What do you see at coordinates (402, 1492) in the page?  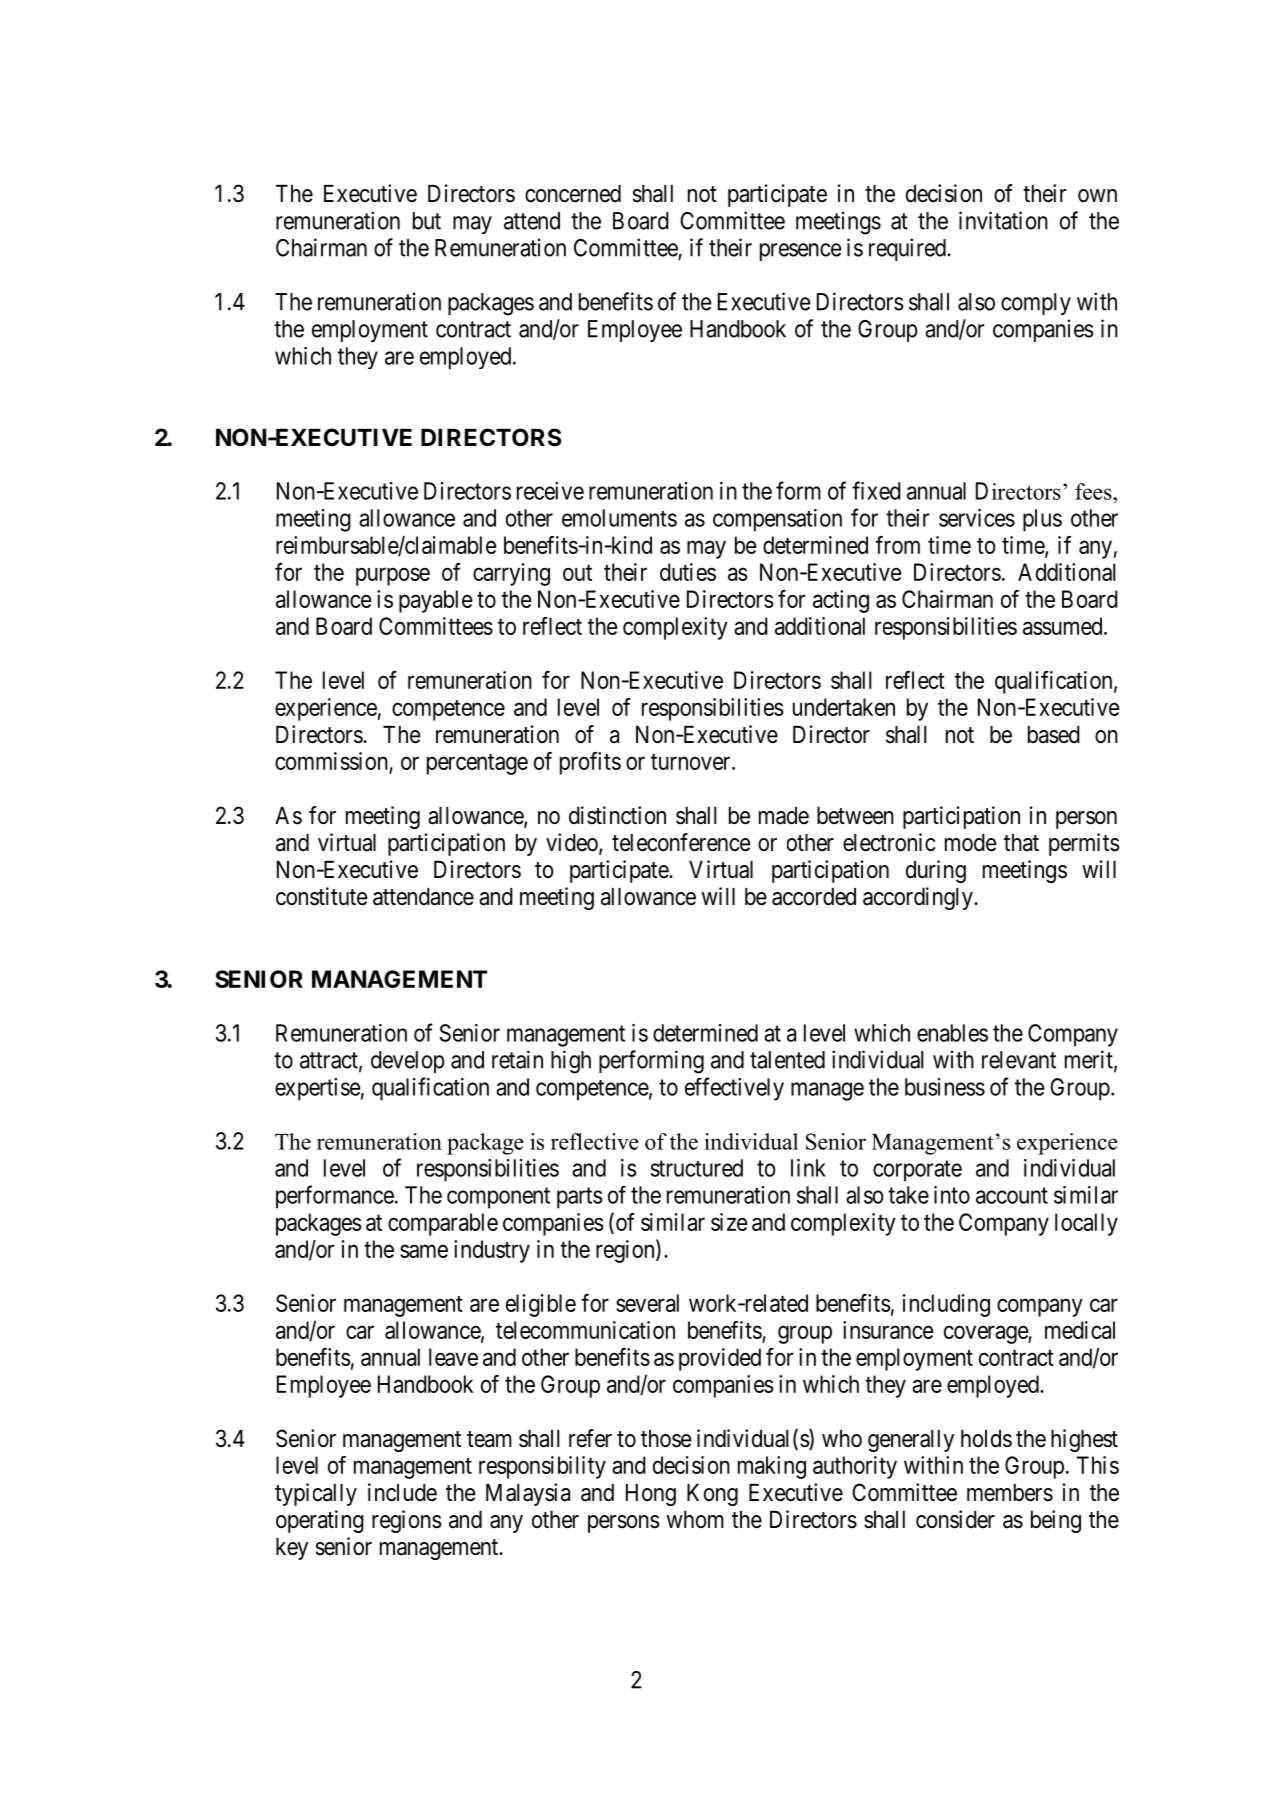 I see `include` at bounding box center [402, 1492].
